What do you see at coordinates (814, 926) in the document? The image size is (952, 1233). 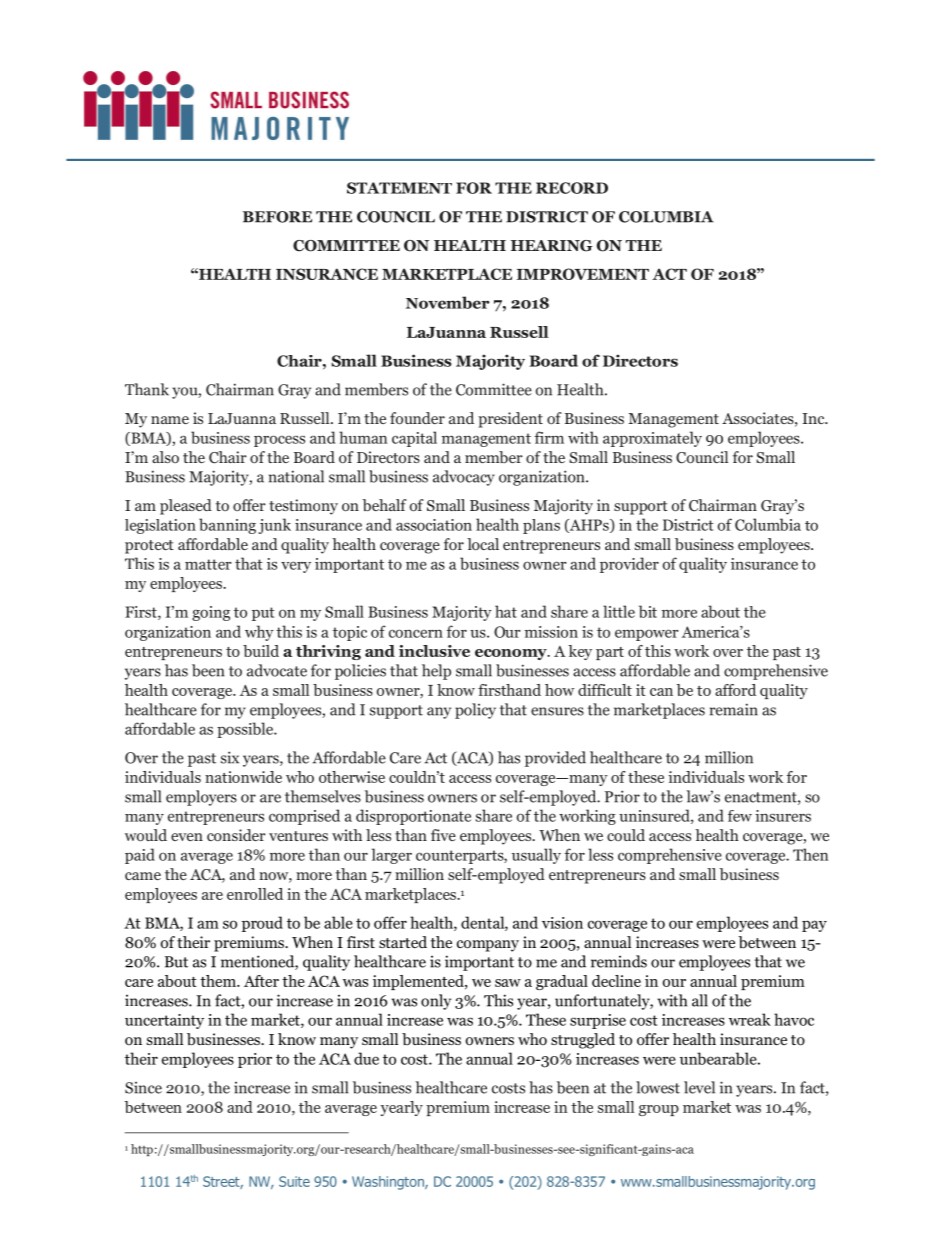 I see `pay` at bounding box center [814, 926].
